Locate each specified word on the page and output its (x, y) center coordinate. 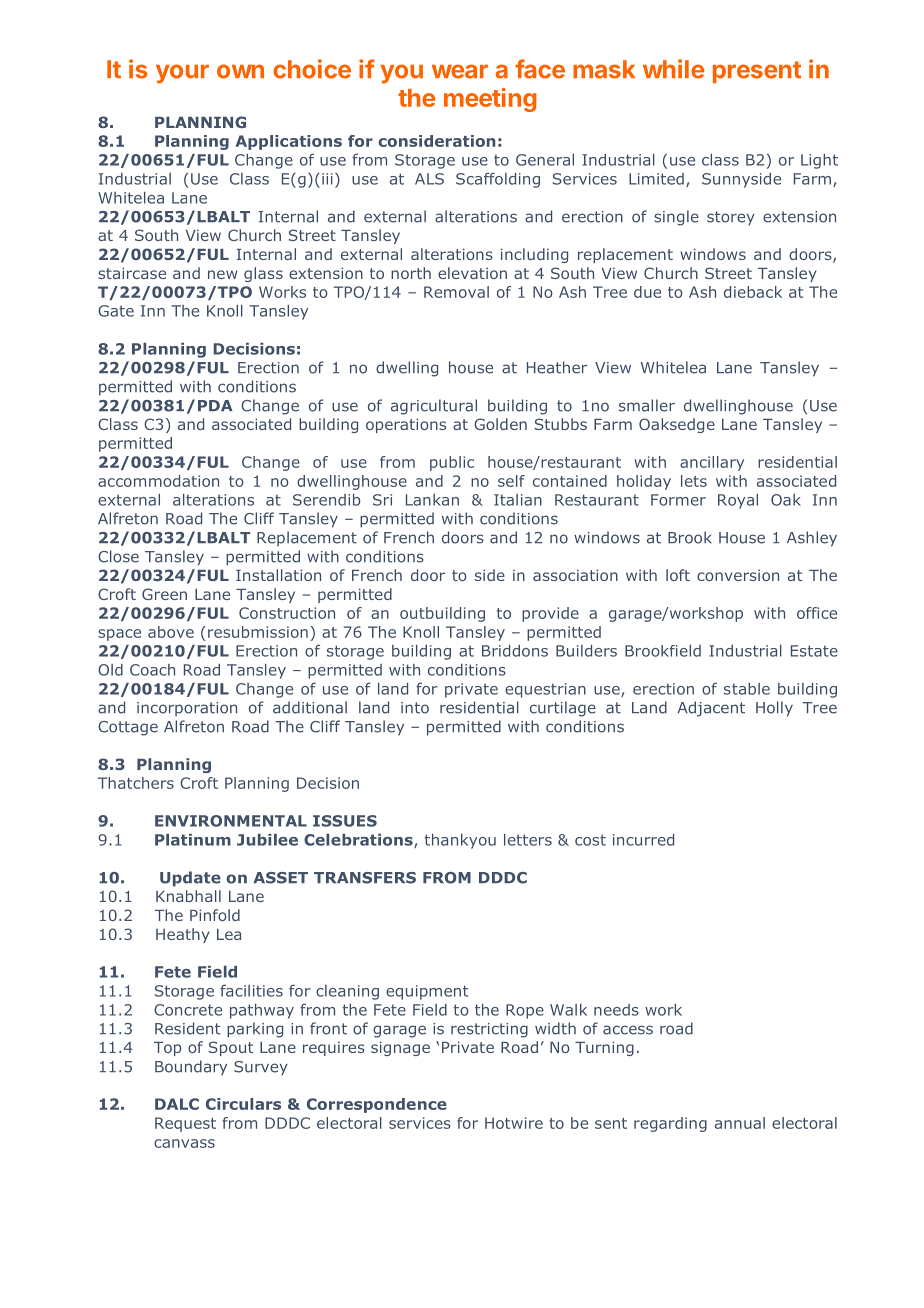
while (673, 69)
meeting (490, 100)
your (182, 74)
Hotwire (514, 1123)
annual (740, 1123)
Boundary (191, 1068)
